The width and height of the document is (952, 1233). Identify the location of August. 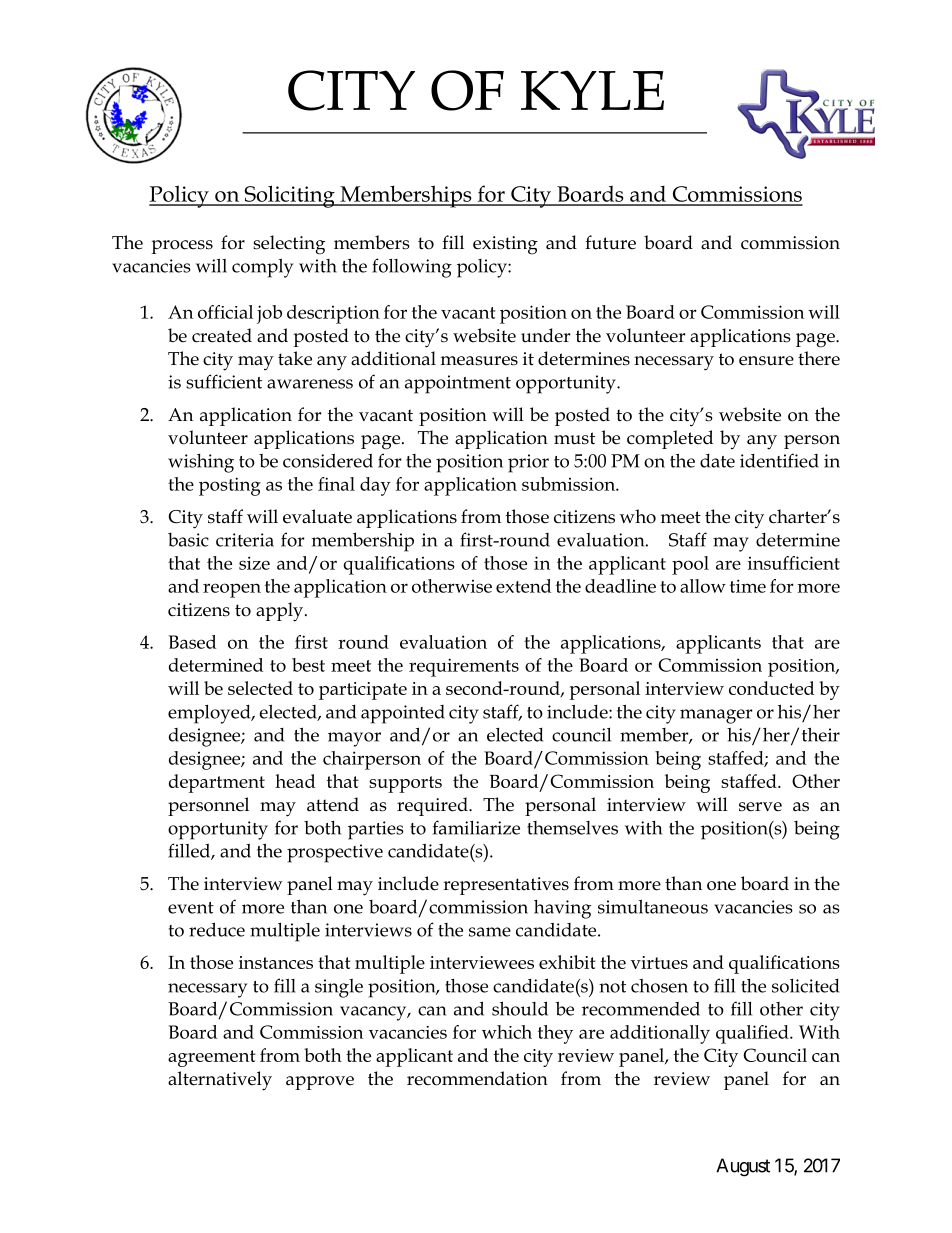
(743, 1167).
